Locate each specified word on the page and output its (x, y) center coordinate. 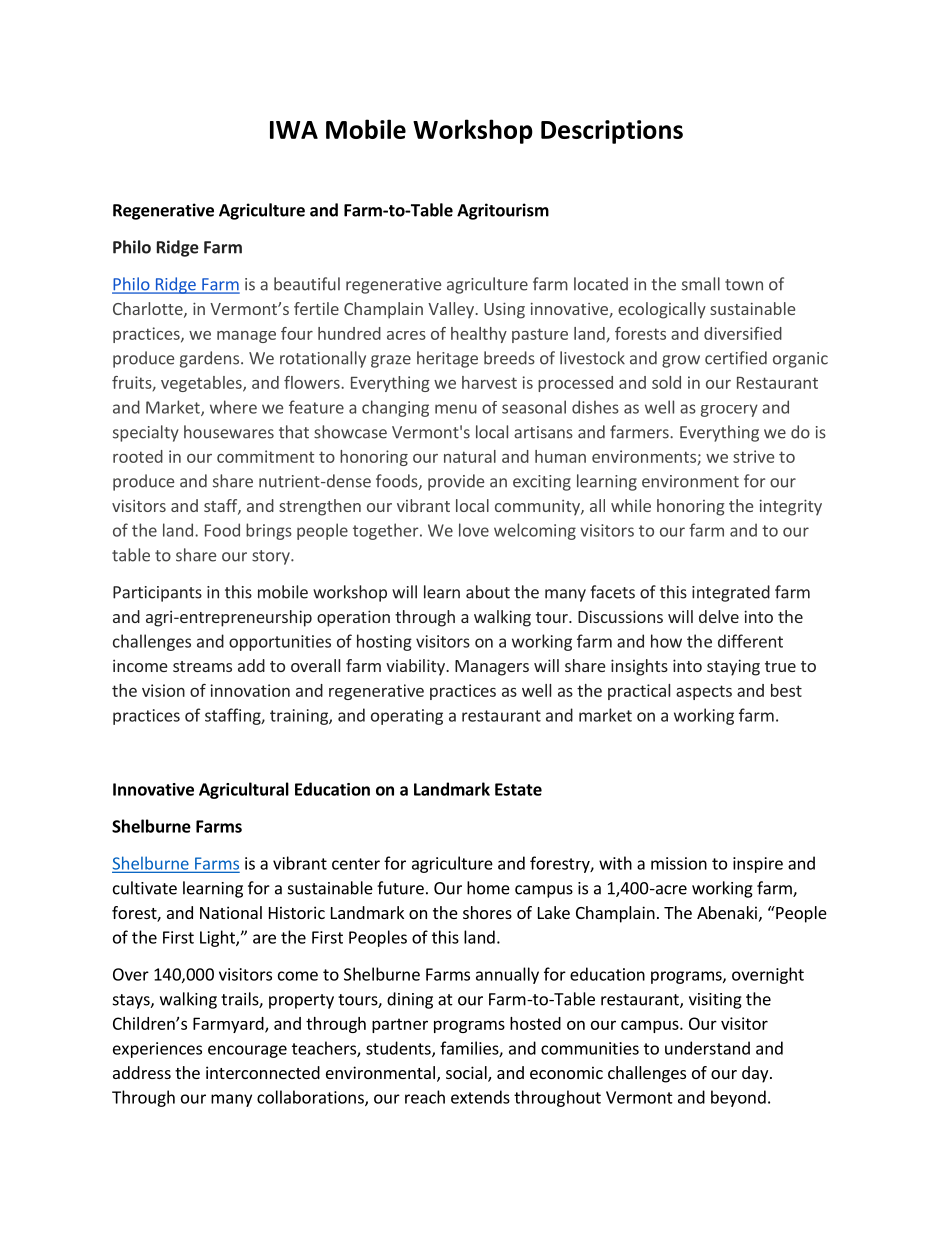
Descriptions (612, 132)
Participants (157, 594)
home (488, 888)
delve (719, 616)
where (233, 407)
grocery (729, 410)
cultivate (145, 888)
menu (456, 409)
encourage (247, 1051)
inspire (758, 865)
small (701, 284)
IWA (294, 130)
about (488, 592)
